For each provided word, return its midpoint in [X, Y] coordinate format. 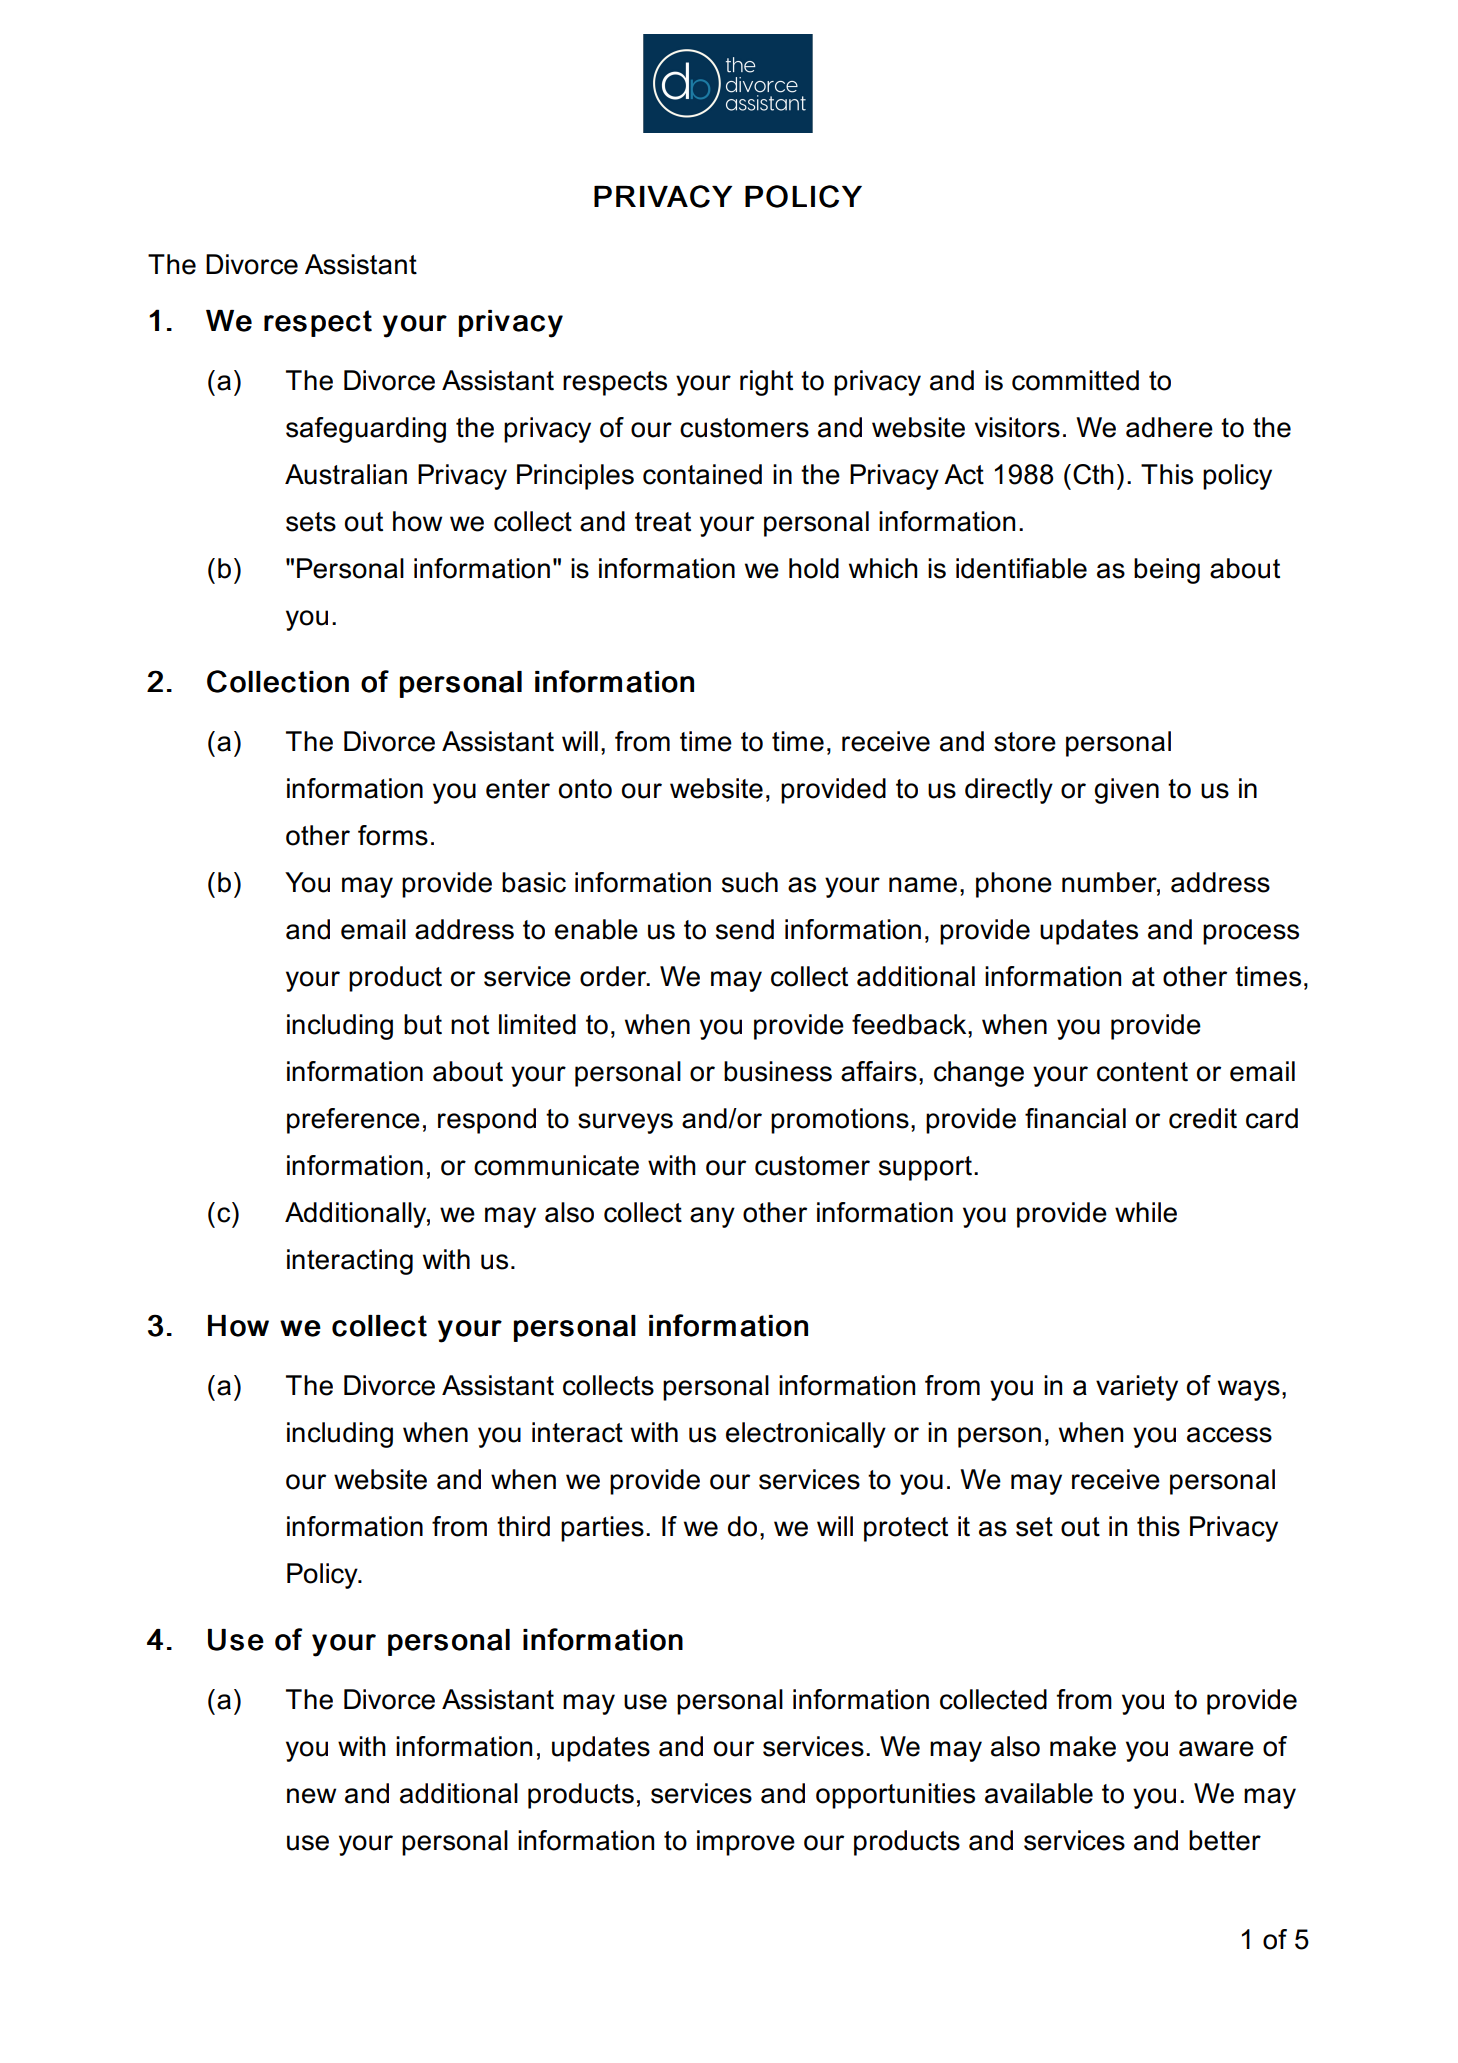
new [311, 1796]
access [1229, 1435]
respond [487, 1121]
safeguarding [366, 430]
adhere [1169, 427]
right [766, 383]
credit [1203, 1118]
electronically [806, 1435]
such [750, 882]
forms [393, 835]
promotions [840, 1121]
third [523, 1526]
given [1126, 791]
